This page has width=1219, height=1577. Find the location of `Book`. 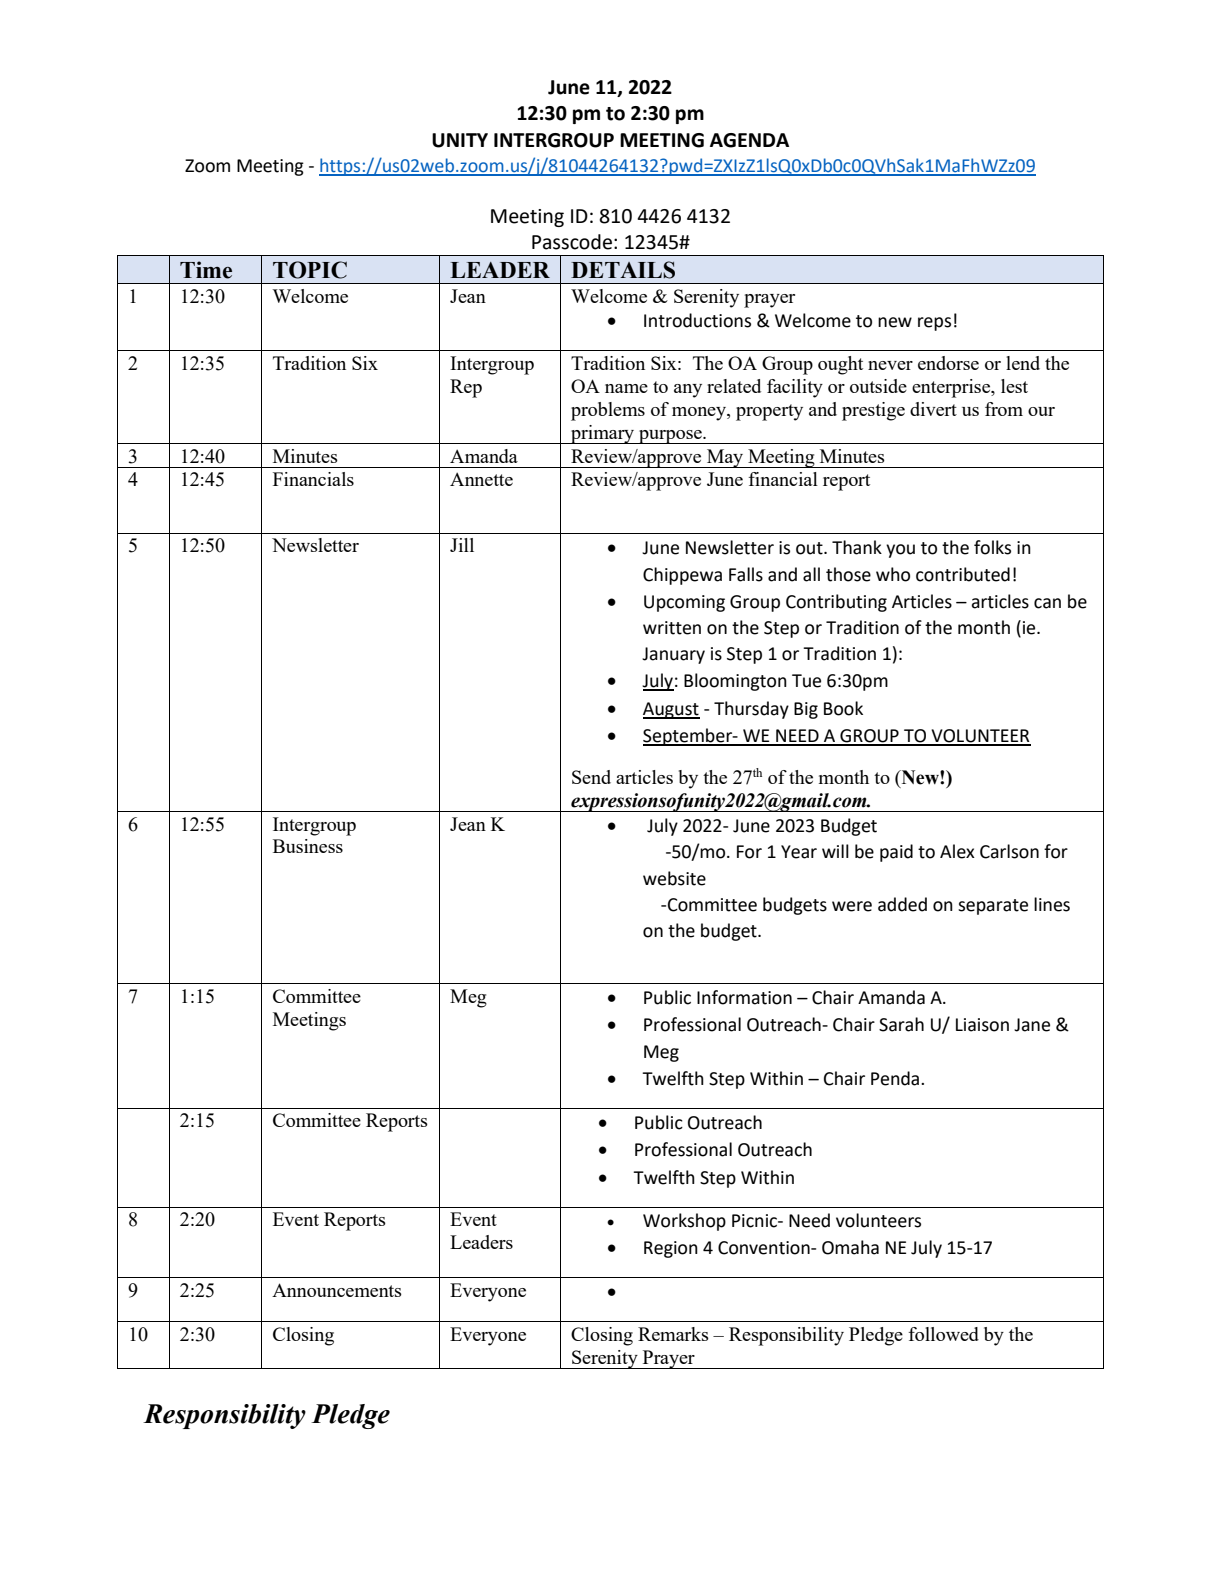

Book is located at coordinates (843, 708).
